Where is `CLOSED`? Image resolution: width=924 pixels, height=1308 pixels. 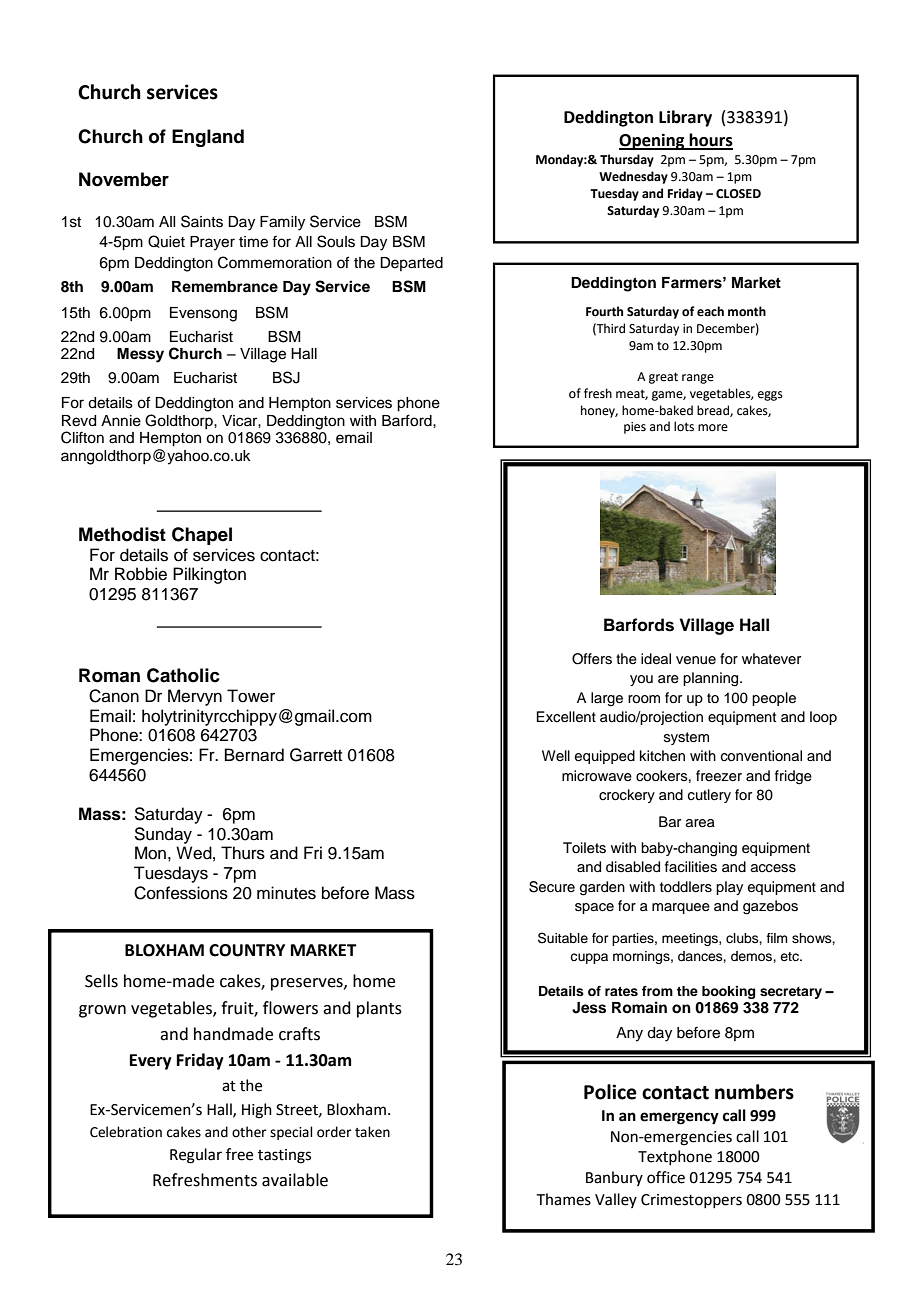
CLOSED is located at coordinates (738, 194).
